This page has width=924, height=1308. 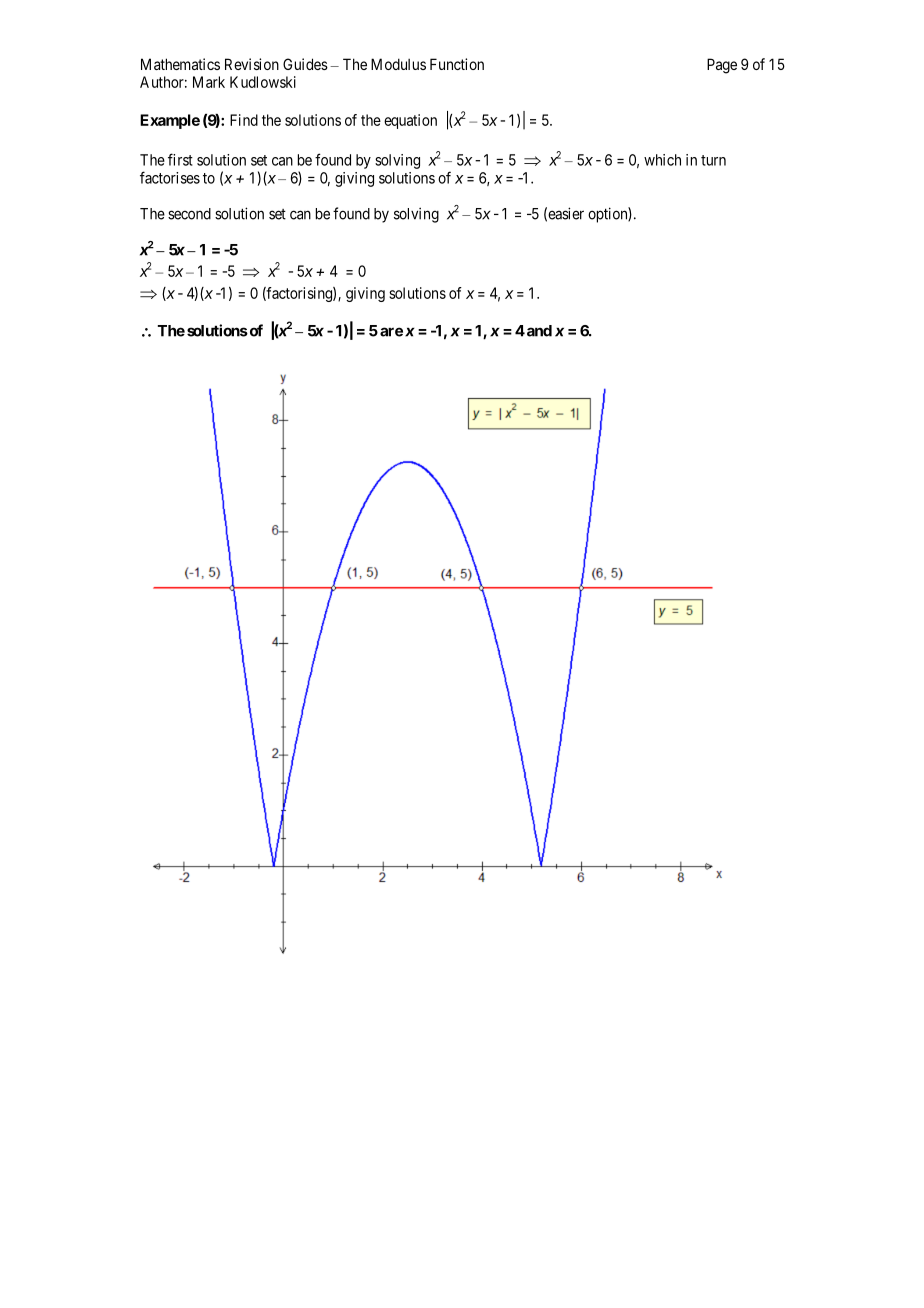 What do you see at coordinates (538, 331) in the page?
I see `and` at bounding box center [538, 331].
